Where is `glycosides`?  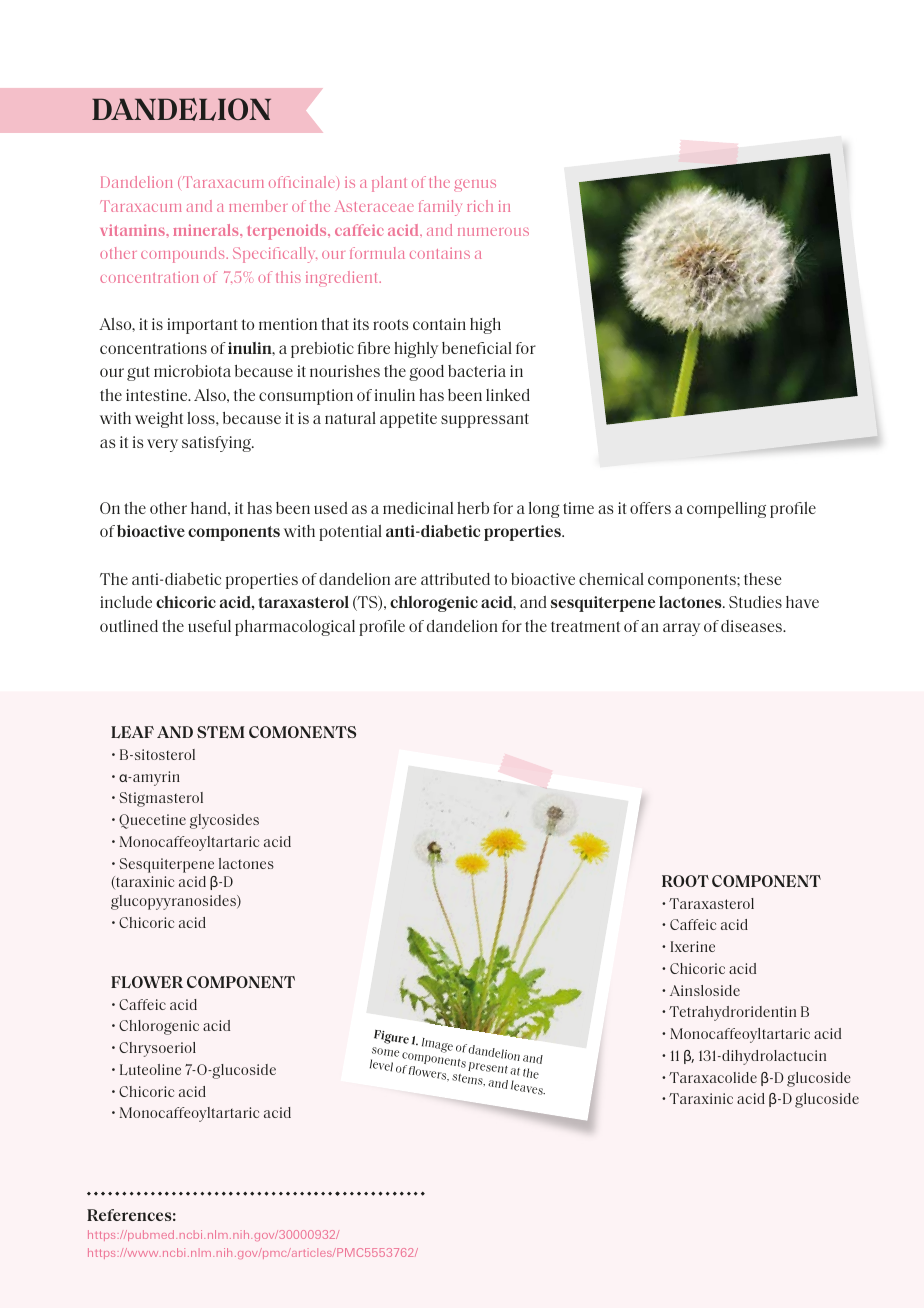 glycosides is located at coordinates (224, 821).
